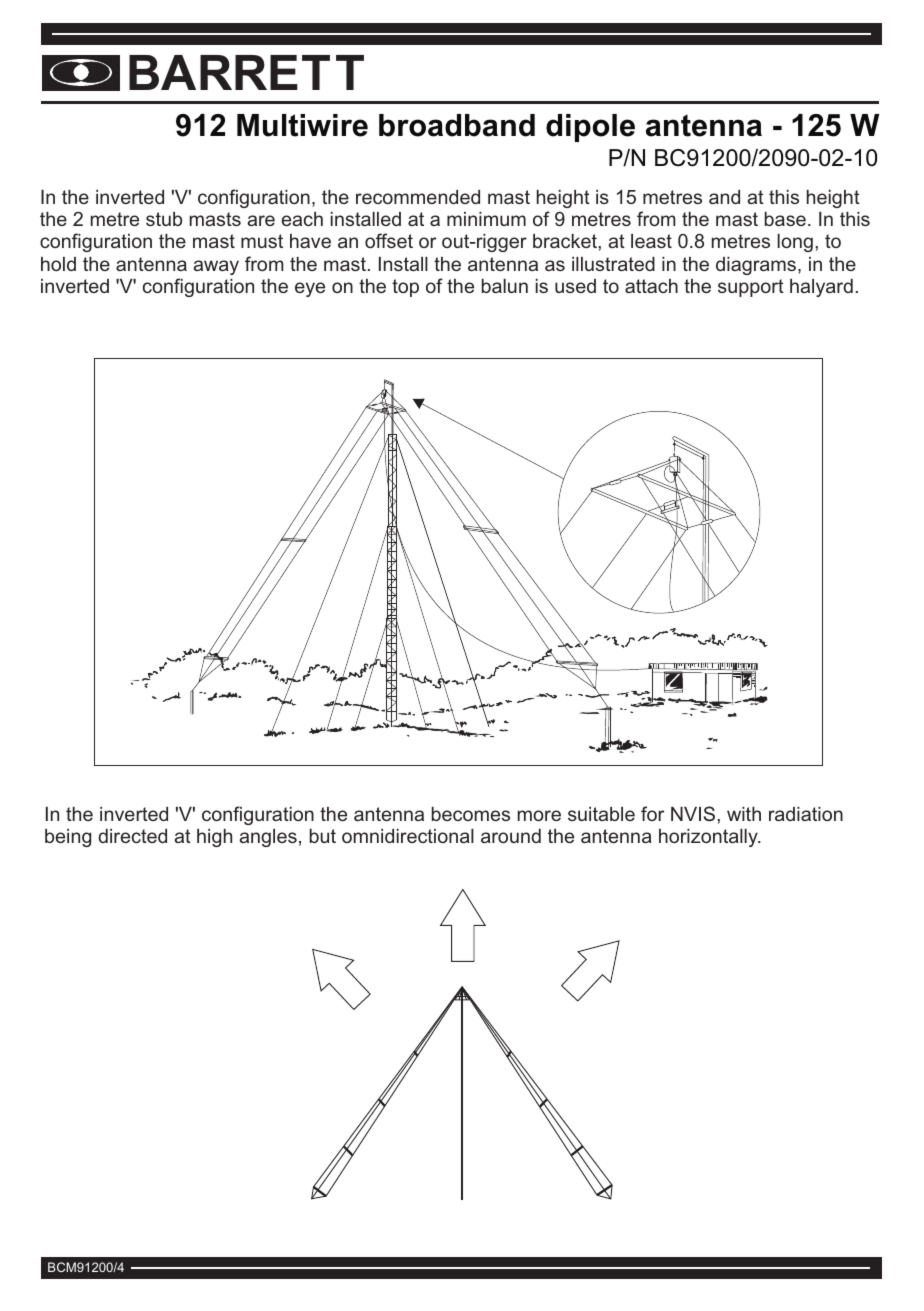 This screenshot has height=1311, width=924. What do you see at coordinates (408, 836) in the screenshot?
I see `omnidirectional` at bounding box center [408, 836].
